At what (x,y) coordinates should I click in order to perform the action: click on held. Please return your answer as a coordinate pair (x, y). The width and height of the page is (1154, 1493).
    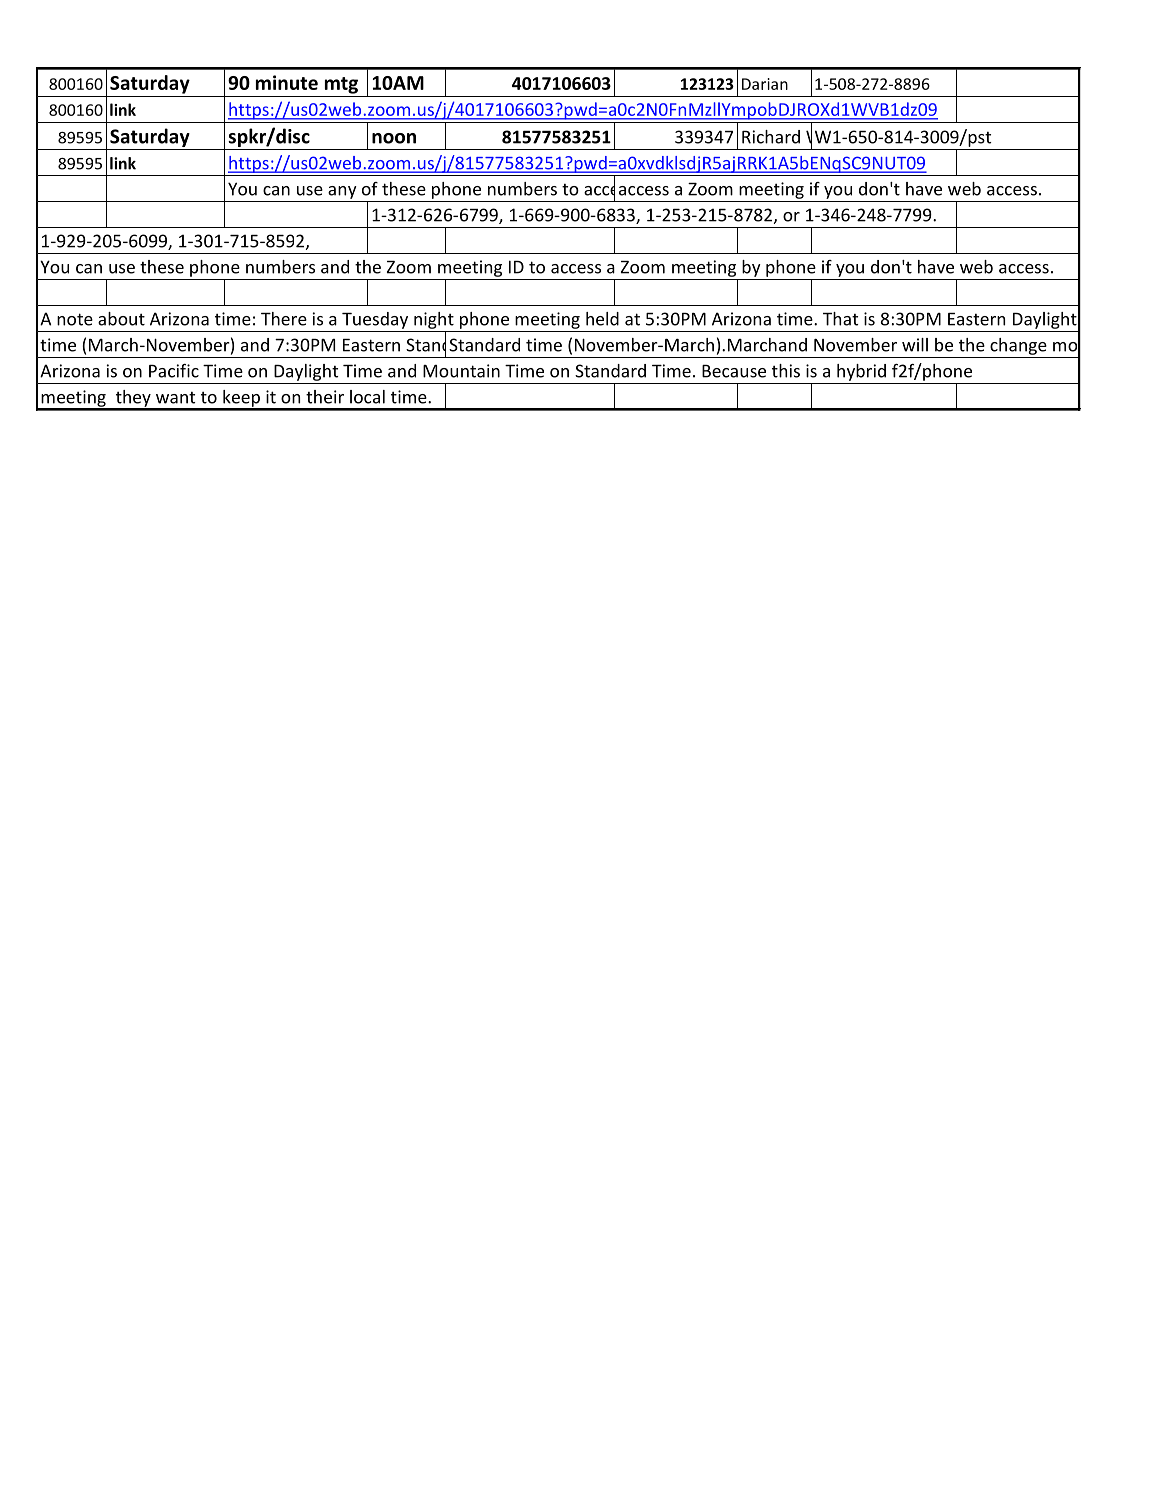
    Looking at the image, I should click on (602, 319).
